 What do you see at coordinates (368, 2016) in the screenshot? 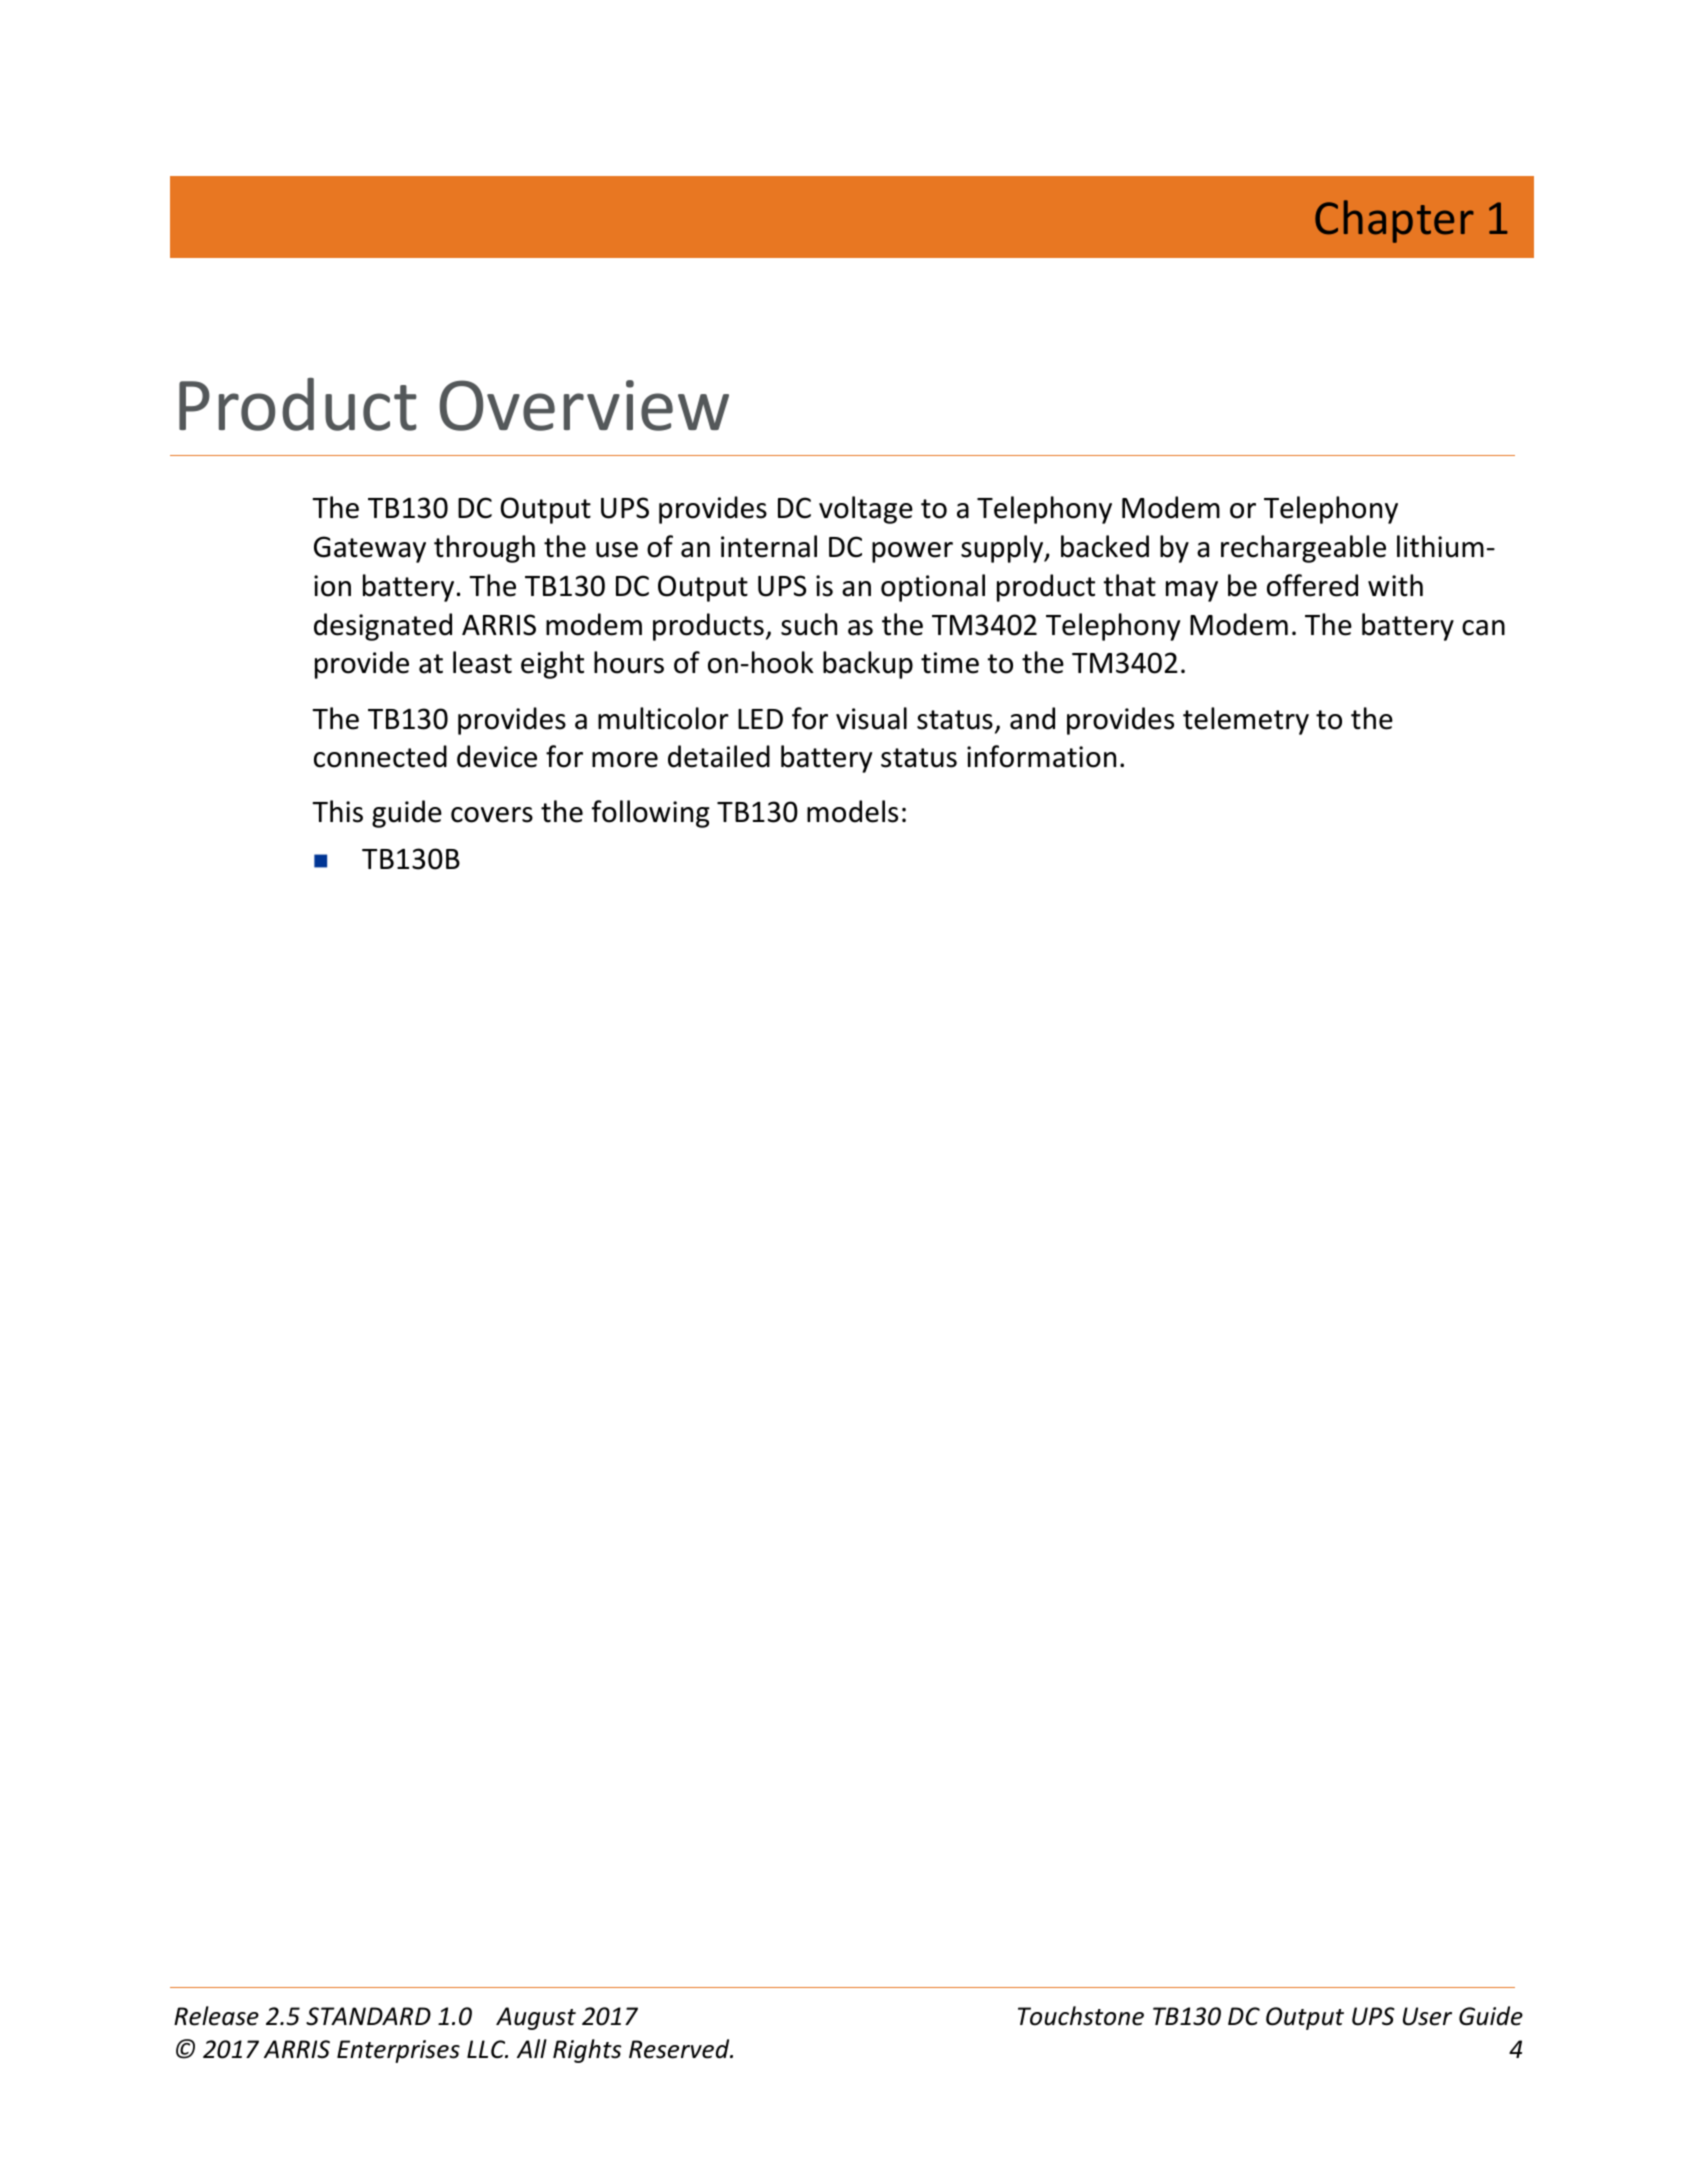
I see `STANDARD` at bounding box center [368, 2016].
